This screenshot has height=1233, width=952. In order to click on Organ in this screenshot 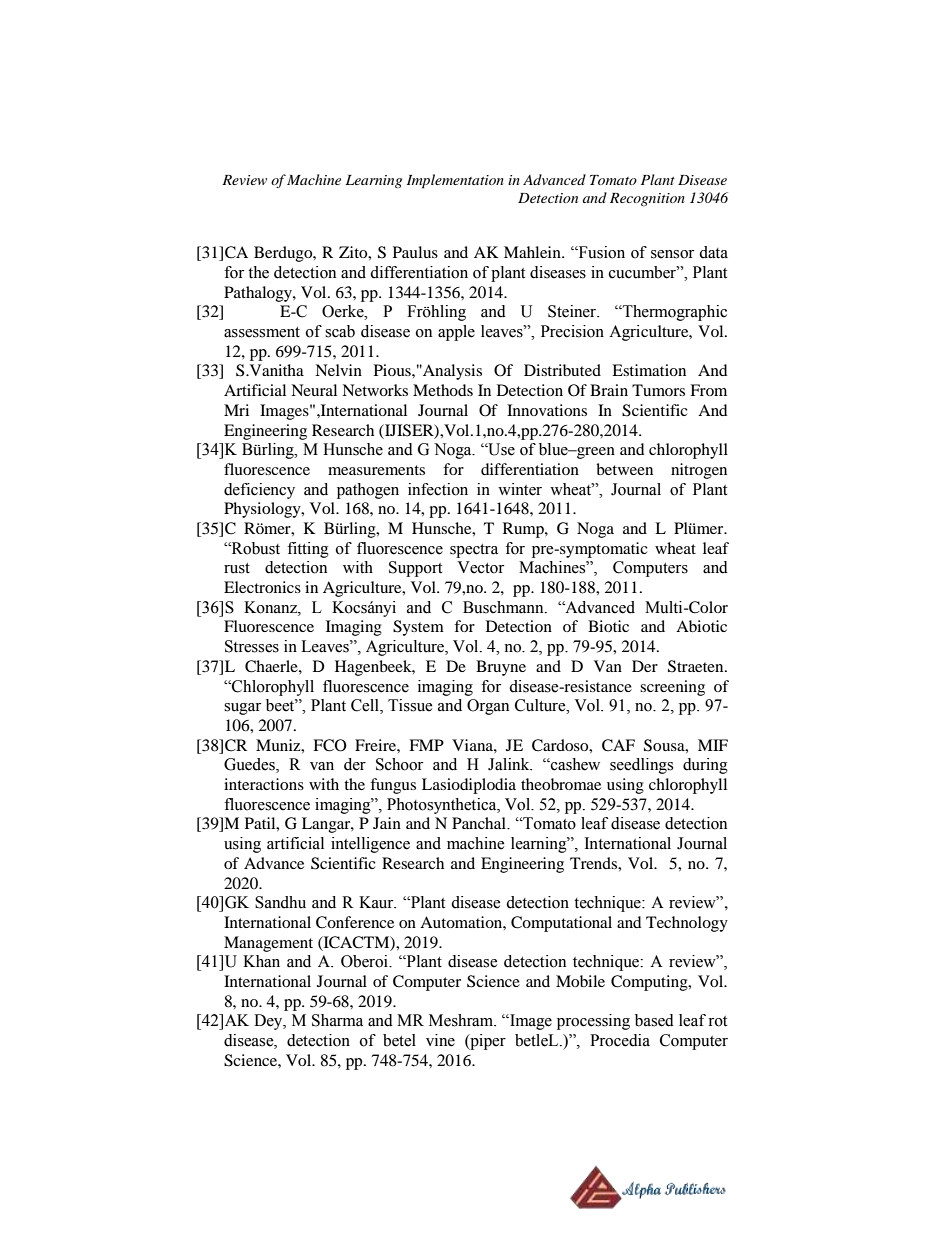, I will do `click(488, 707)`.
